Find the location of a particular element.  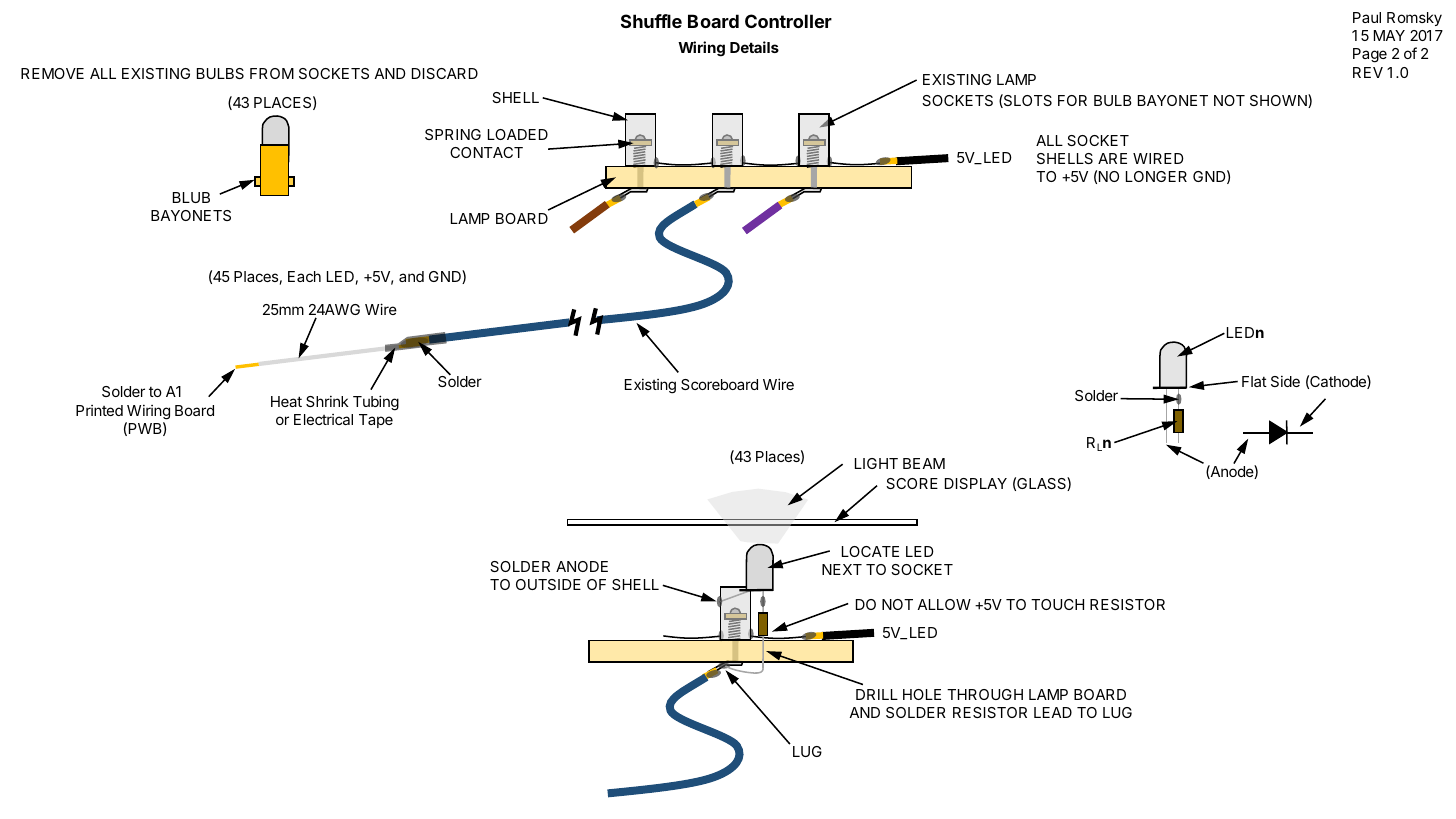

Page is located at coordinates (1370, 55).
